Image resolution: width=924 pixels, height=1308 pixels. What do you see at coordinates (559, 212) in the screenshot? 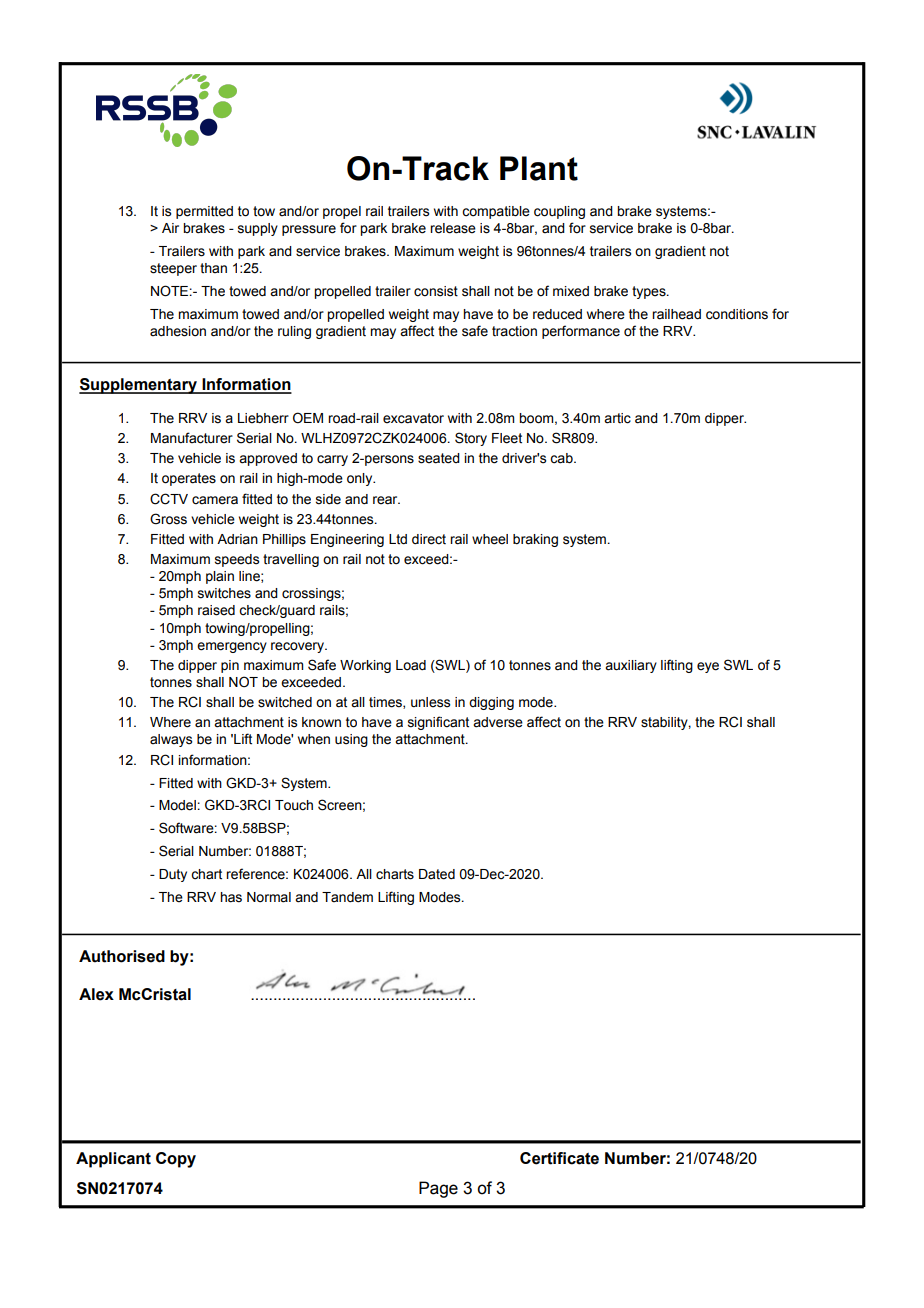
I see `coupling` at bounding box center [559, 212].
